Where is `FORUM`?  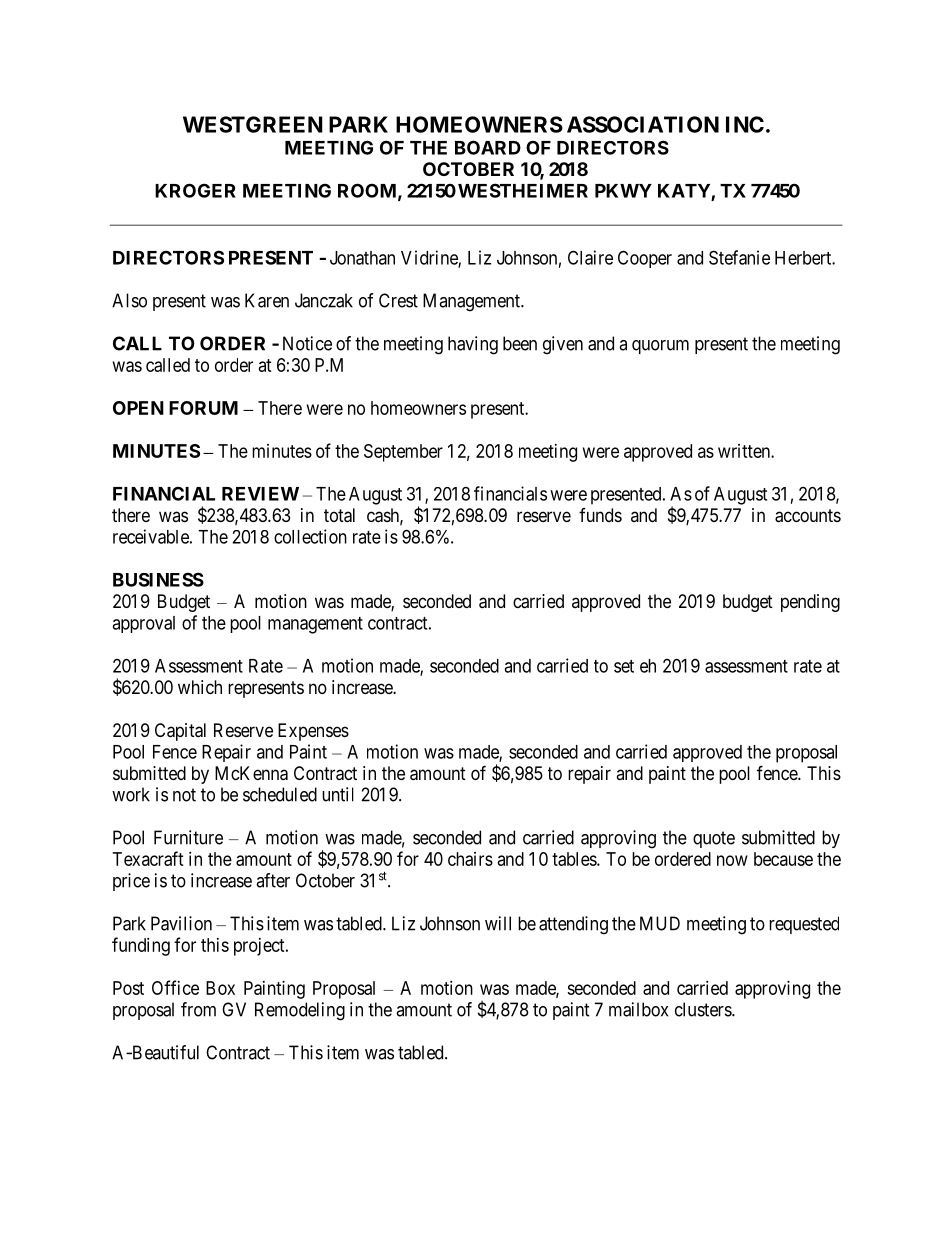 FORUM is located at coordinates (203, 408).
